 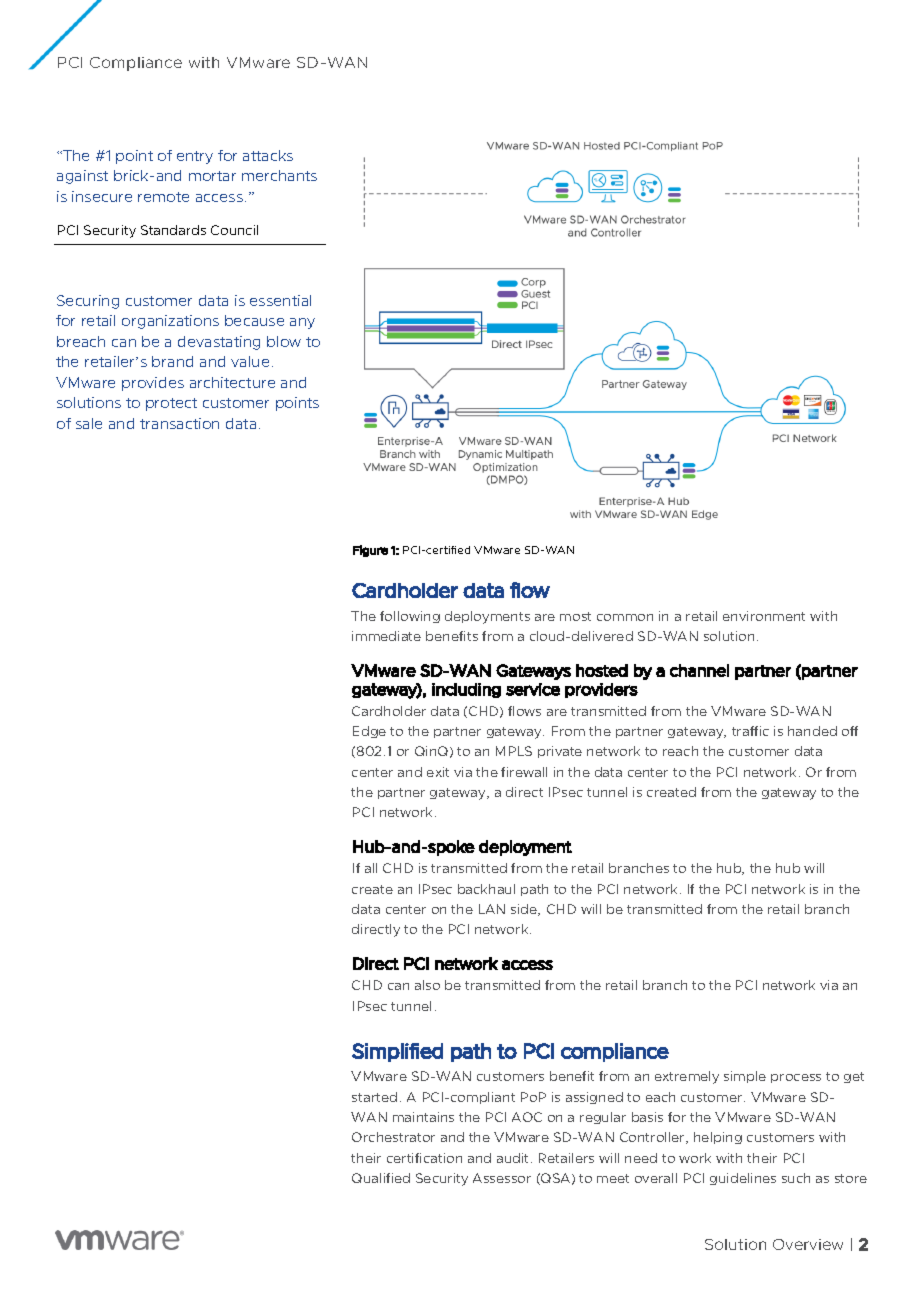 What do you see at coordinates (750, 731) in the screenshot?
I see `traffic` at bounding box center [750, 731].
